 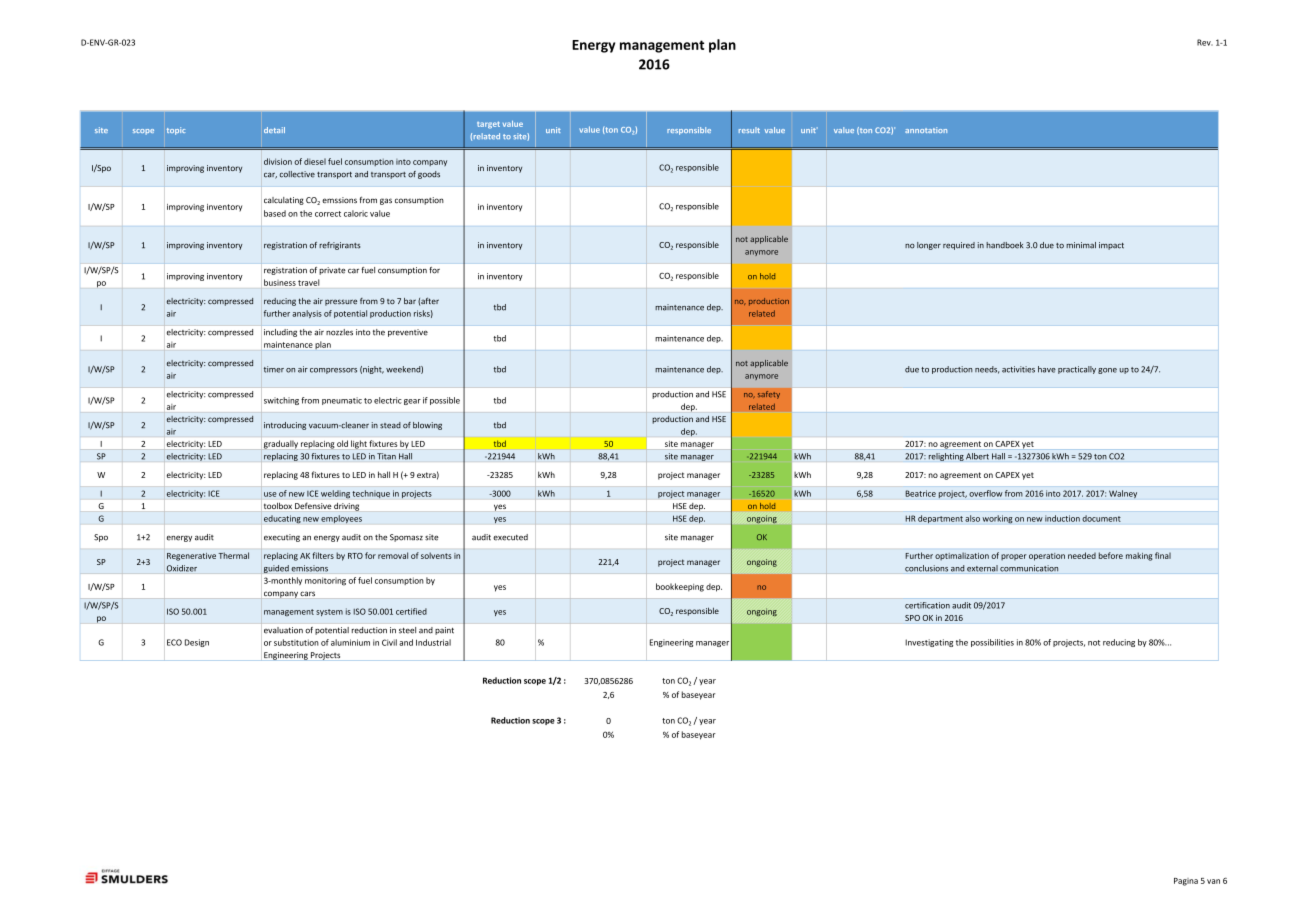 I want to click on executed, so click(x=510, y=537).
